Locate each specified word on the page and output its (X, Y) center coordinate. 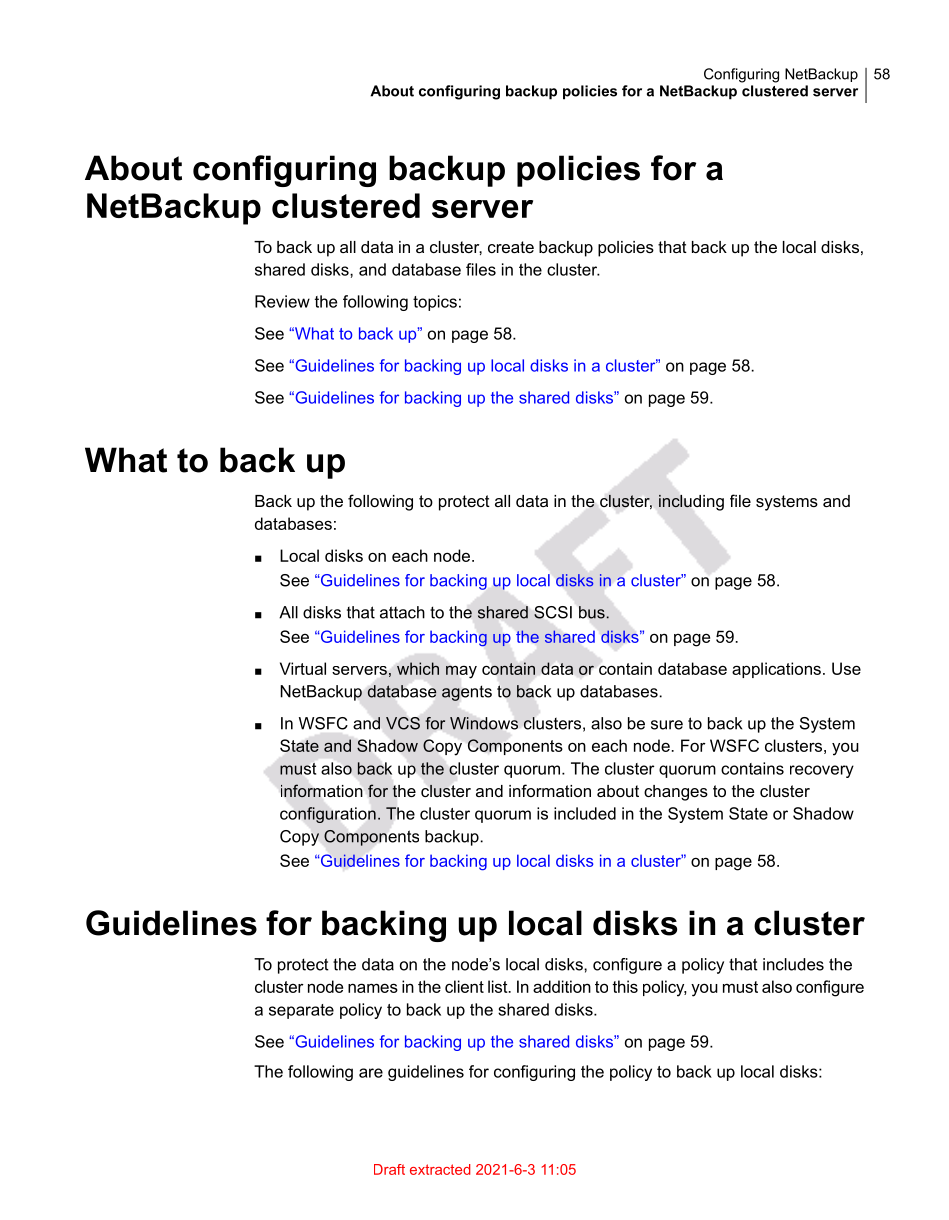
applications (776, 670)
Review (282, 301)
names (373, 988)
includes (793, 964)
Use (846, 668)
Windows (484, 723)
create (511, 247)
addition (562, 986)
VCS (403, 723)
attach (402, 612)
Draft (389, 1169)
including (691, 502)
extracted (440, 1169)
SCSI (553, 612)
